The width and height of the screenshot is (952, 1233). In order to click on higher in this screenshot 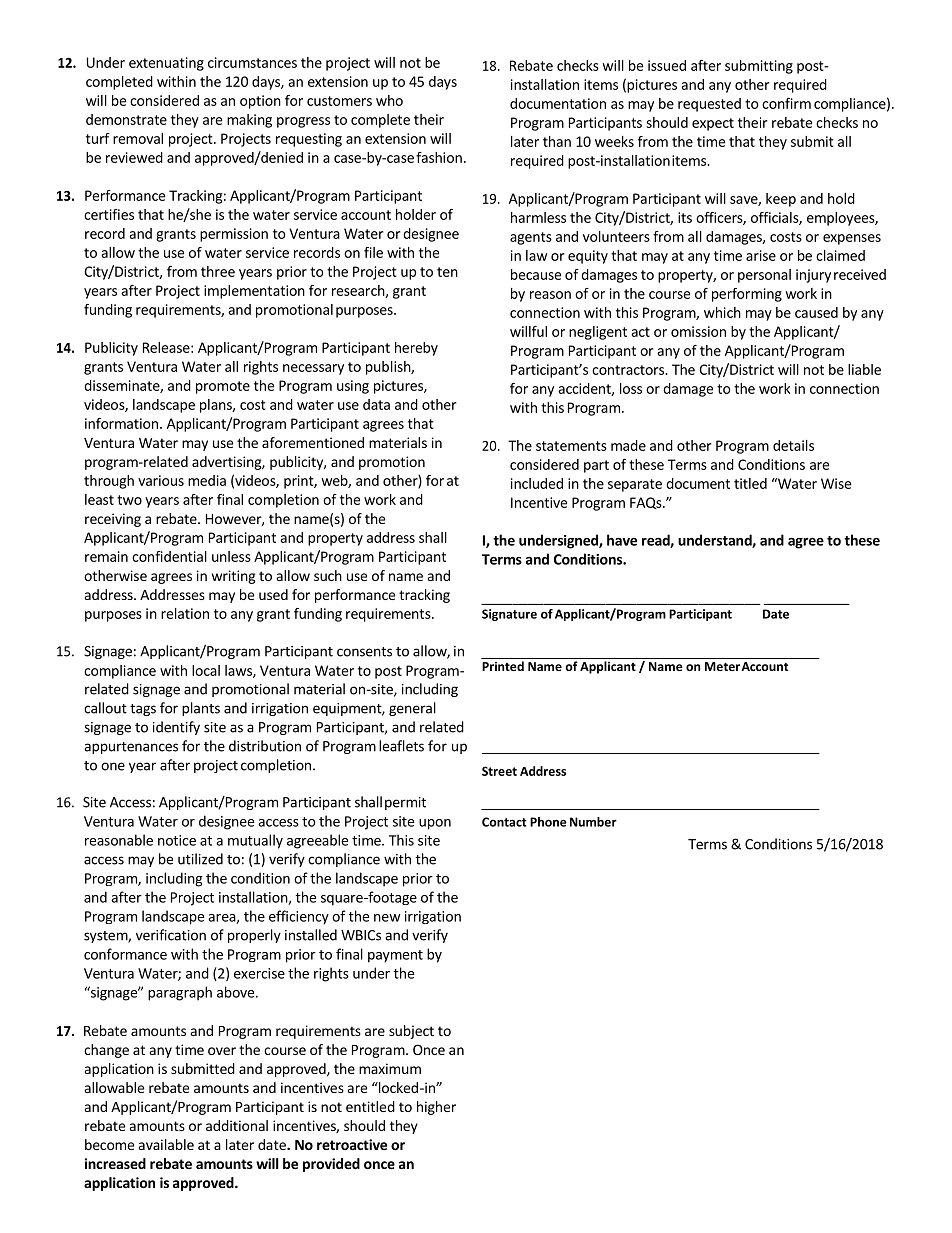, I will do `click(436, 1108)`.
